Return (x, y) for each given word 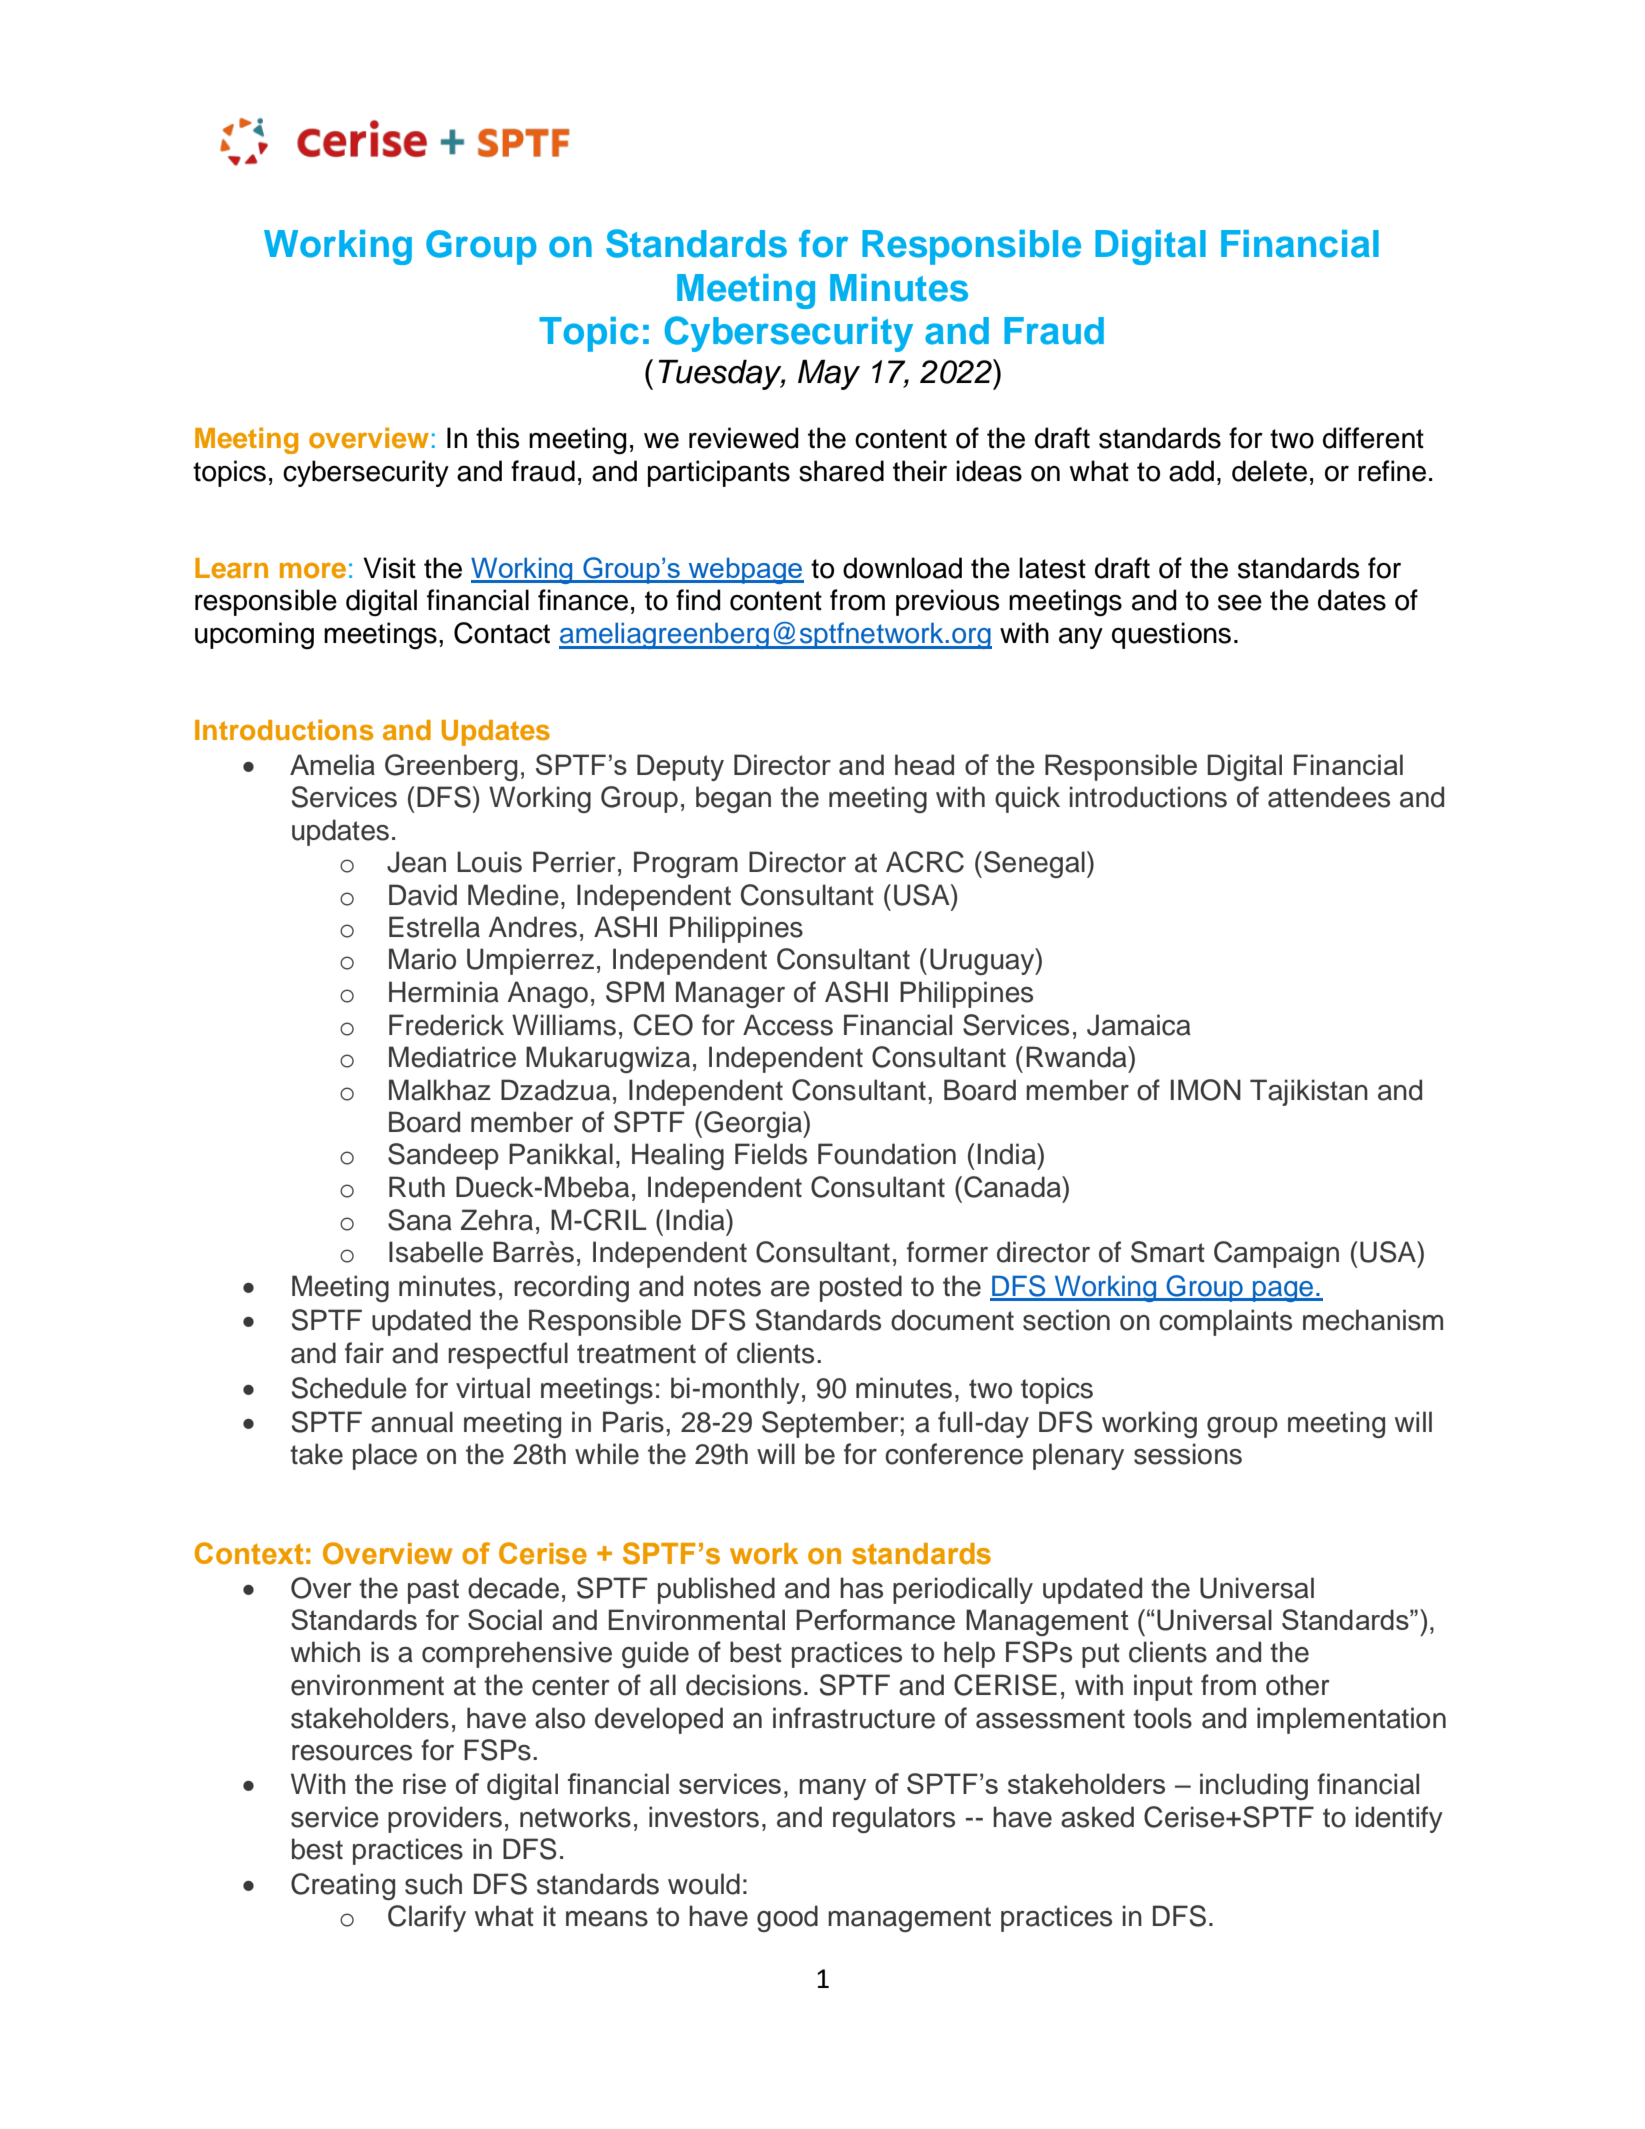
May (829, 375)
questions (1171, 635)
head (924, 764)
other (1298, 1685)
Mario (422, 959)
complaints (1225, 1322)
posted (861, 1288)
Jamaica (1139, 1025)
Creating (343, 1886)
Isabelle (436, 1252)
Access (788, 1025)
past (433, 1591)
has (861, 1588)
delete (1269, 471)
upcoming (254, 636)
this (497, 438)
